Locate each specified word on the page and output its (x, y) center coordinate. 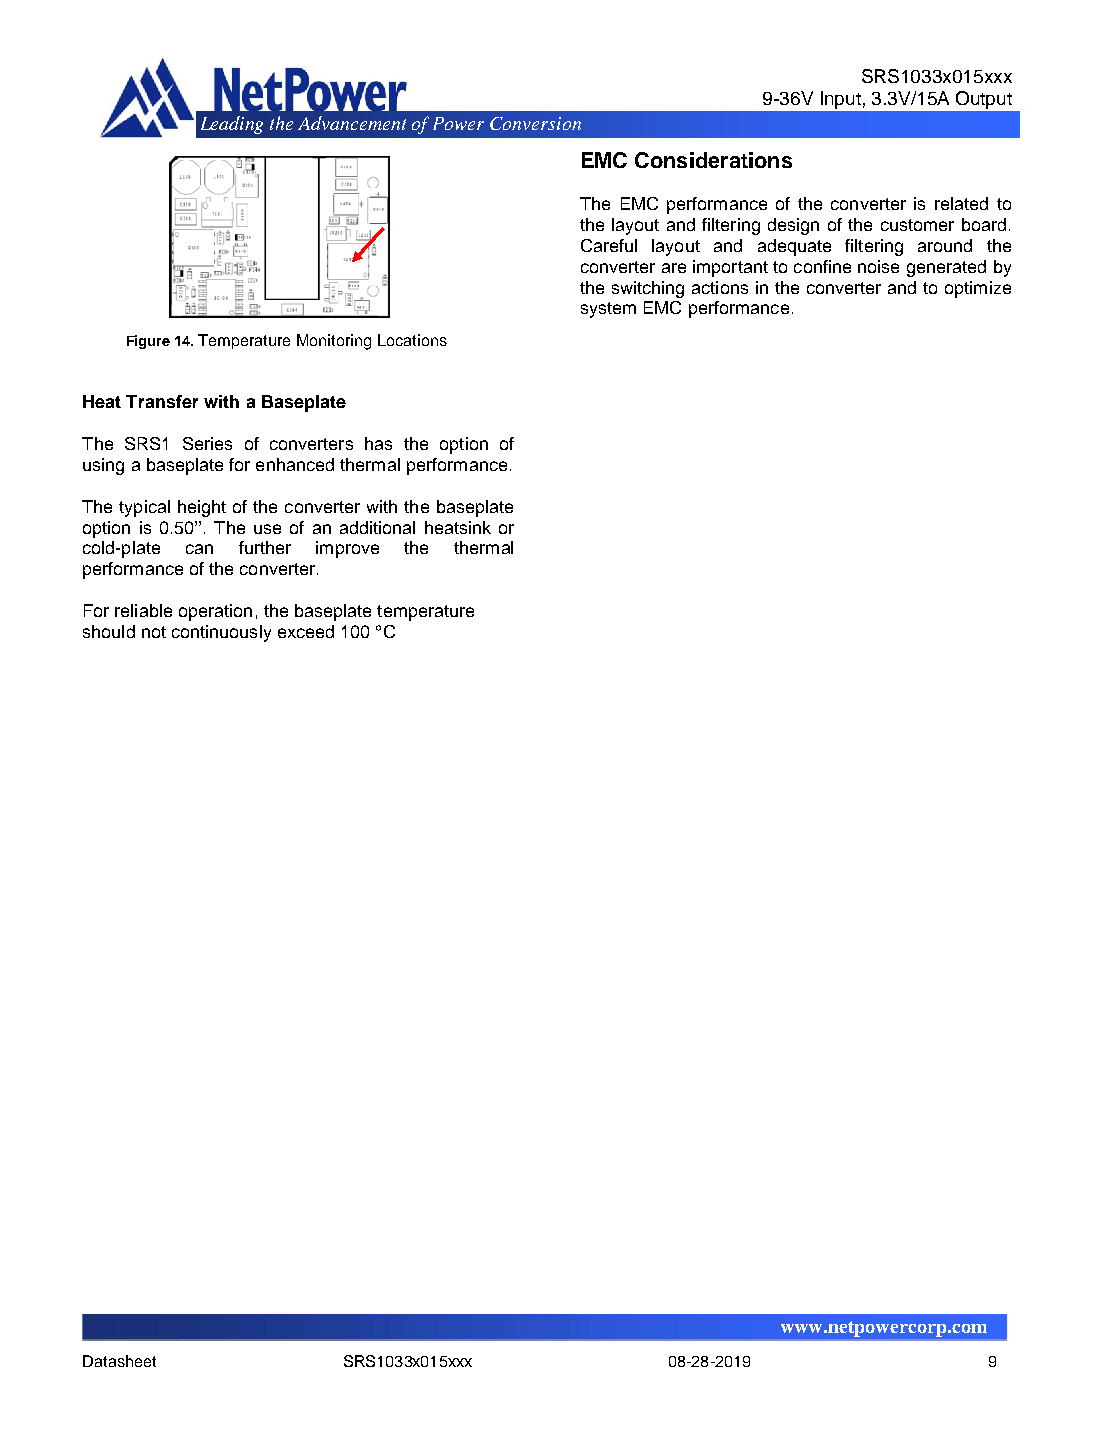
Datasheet (119, 1361)
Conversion (535, 123)
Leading (232, 125)
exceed (306, 631)
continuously (221, 633)
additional (377, 527)
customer (917, 225)
